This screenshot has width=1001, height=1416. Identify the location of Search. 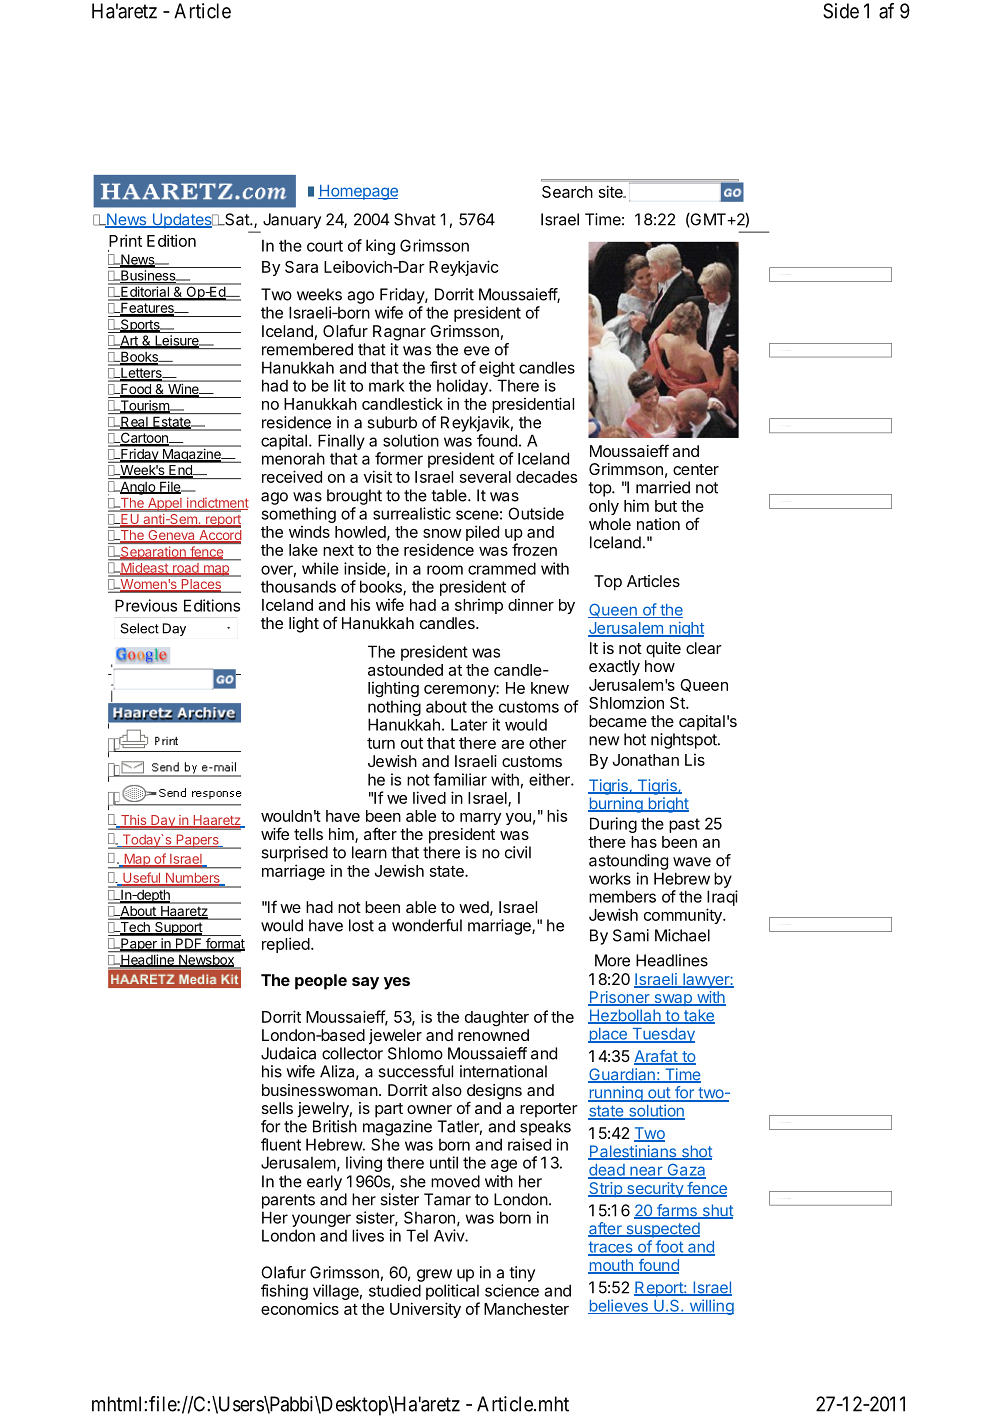
(567, 192).
